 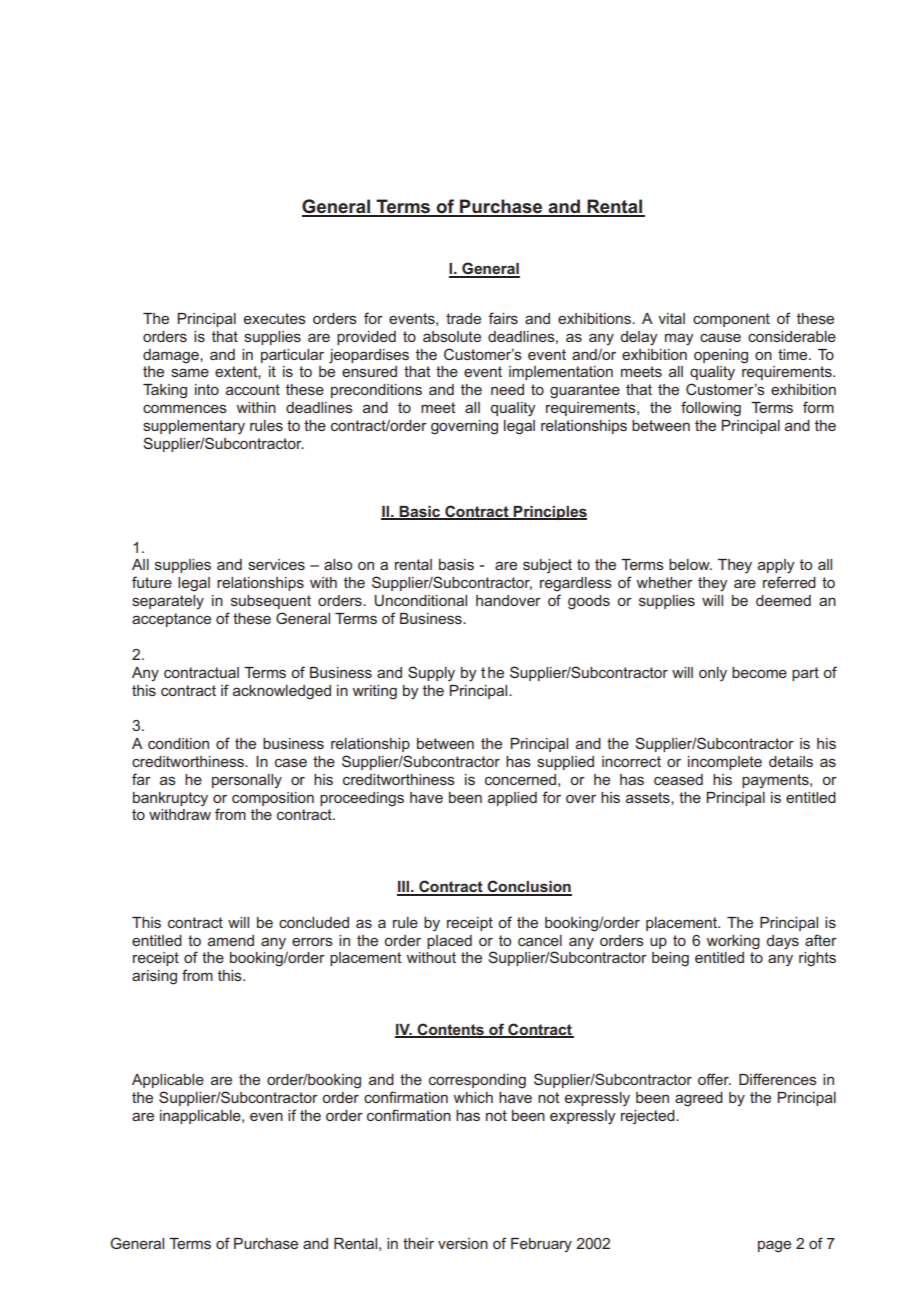 I want to click on become, so click(x=759, y=672).
